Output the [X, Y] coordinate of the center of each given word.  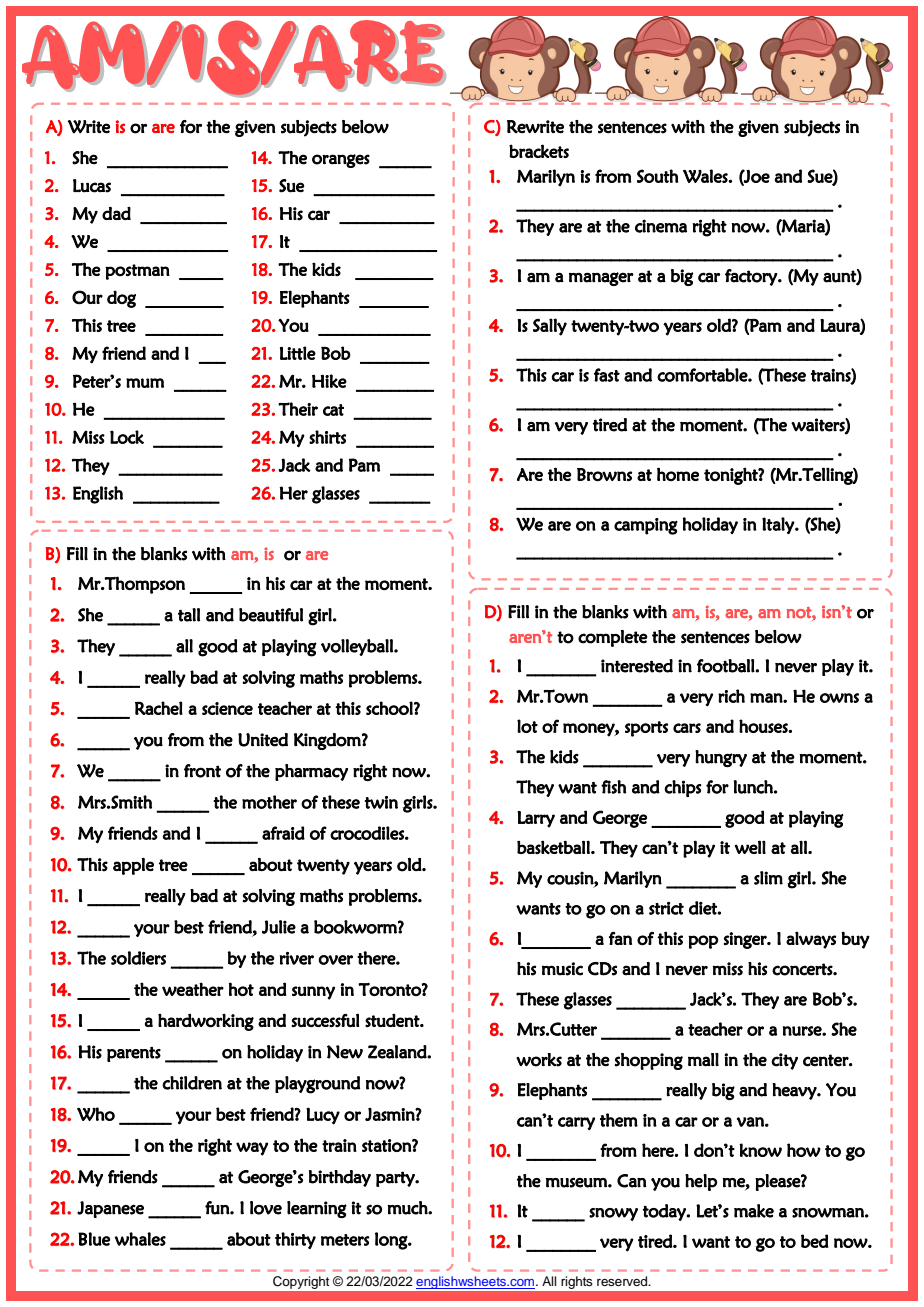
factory [752, 277]
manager [601, 279]
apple [133, 866]
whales [140, 1239]
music [562, 969]
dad [116, 213]
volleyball [358, 647]
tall [189, 615]
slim [768, 878]
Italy [779, 525]
